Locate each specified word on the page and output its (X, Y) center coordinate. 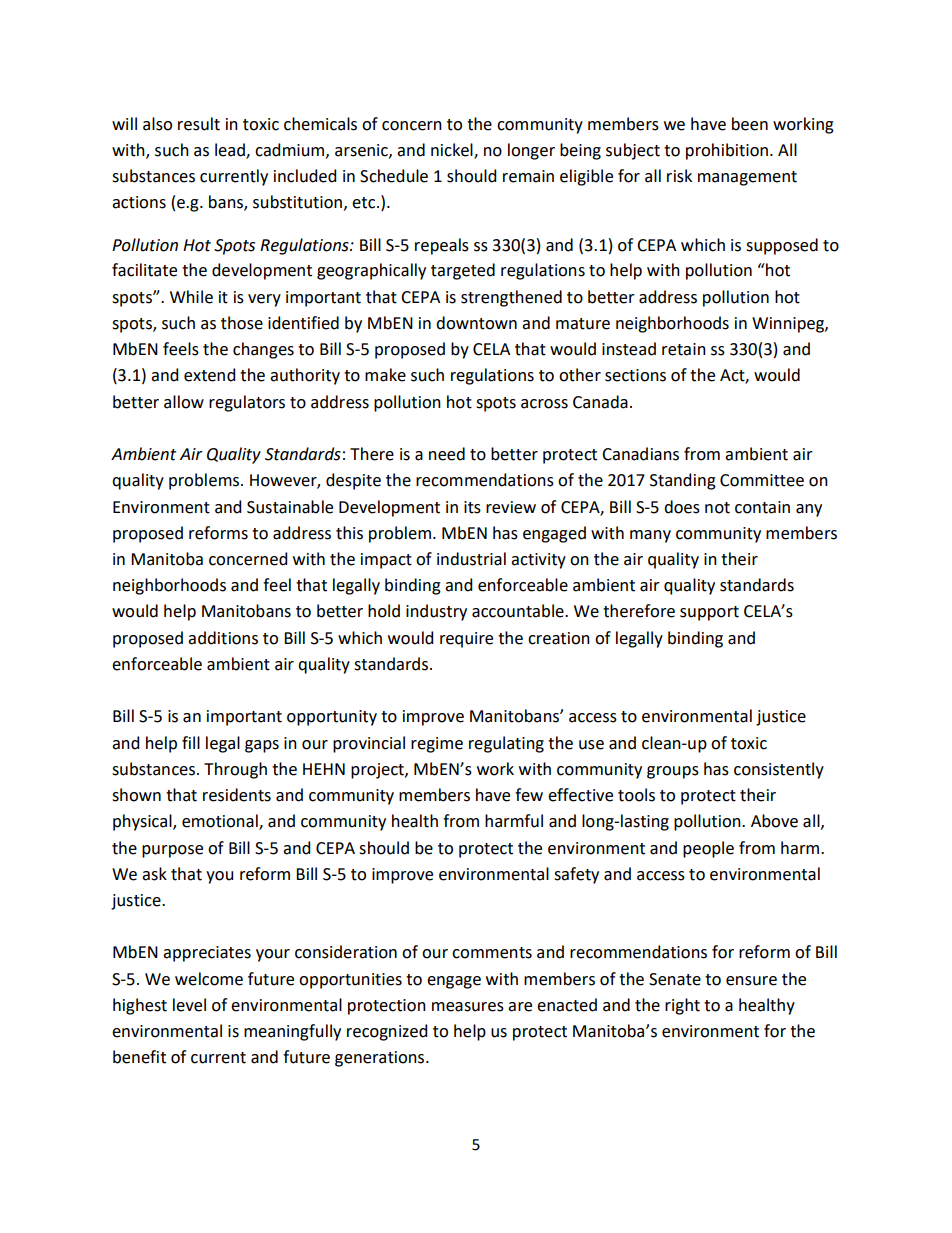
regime (437, 745)
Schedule (394, 176)
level (189, 1005)
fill (191, 742)
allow (184, 402)
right (682, 1006)
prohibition (727, 151)
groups (673, 772)
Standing (683, 481)
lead (231, 151)
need (447, 454)
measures (468, 1007)
